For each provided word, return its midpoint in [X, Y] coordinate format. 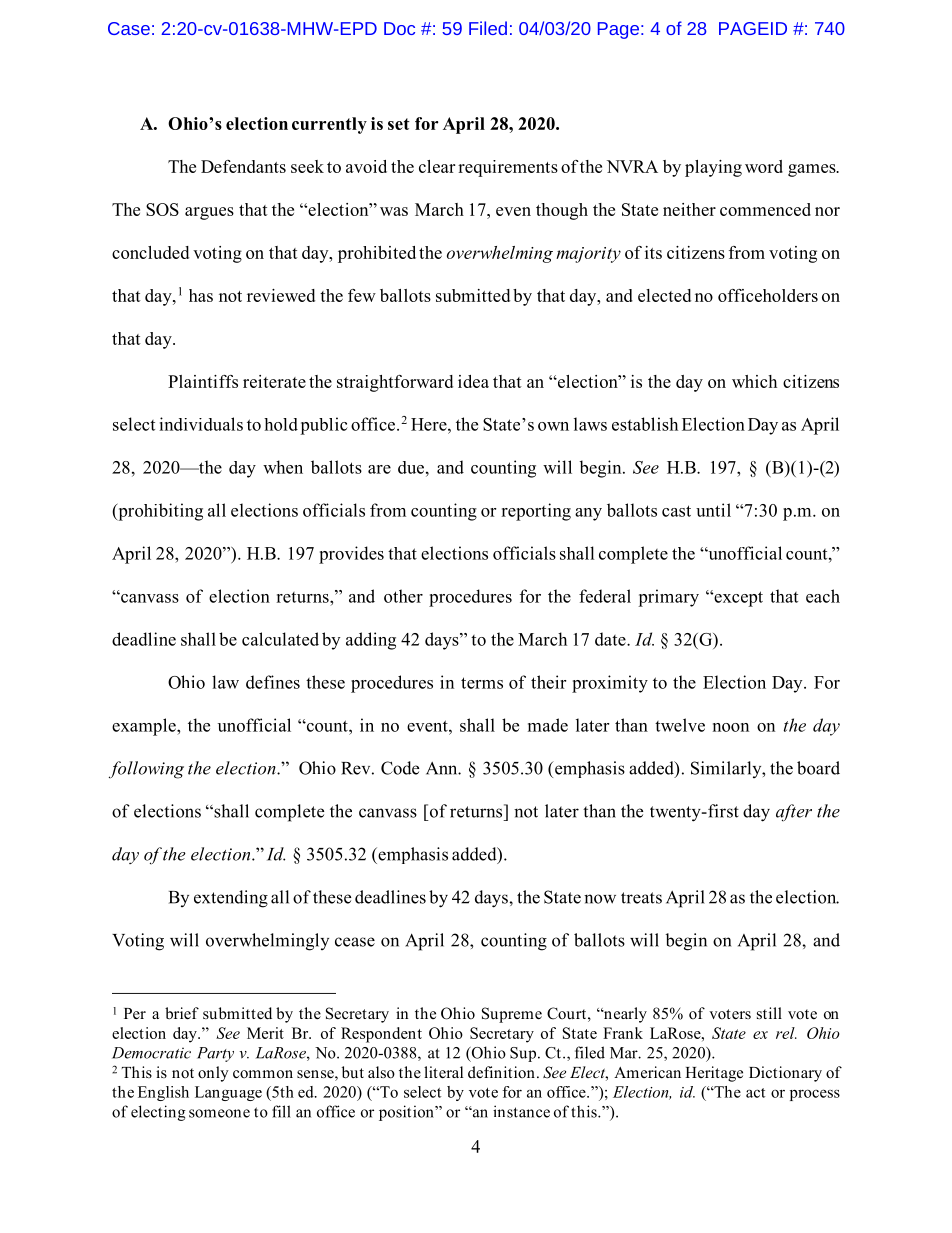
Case [129, 28]
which [754, 381]
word [764, 166]
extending [231, 899]
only [213, 1074]
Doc [399, 28]
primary [668, 598]
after [794, 812]
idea [473, 381]
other [403, 596]
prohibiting [159, 512]
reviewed [281, 295]
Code [400, 768]
